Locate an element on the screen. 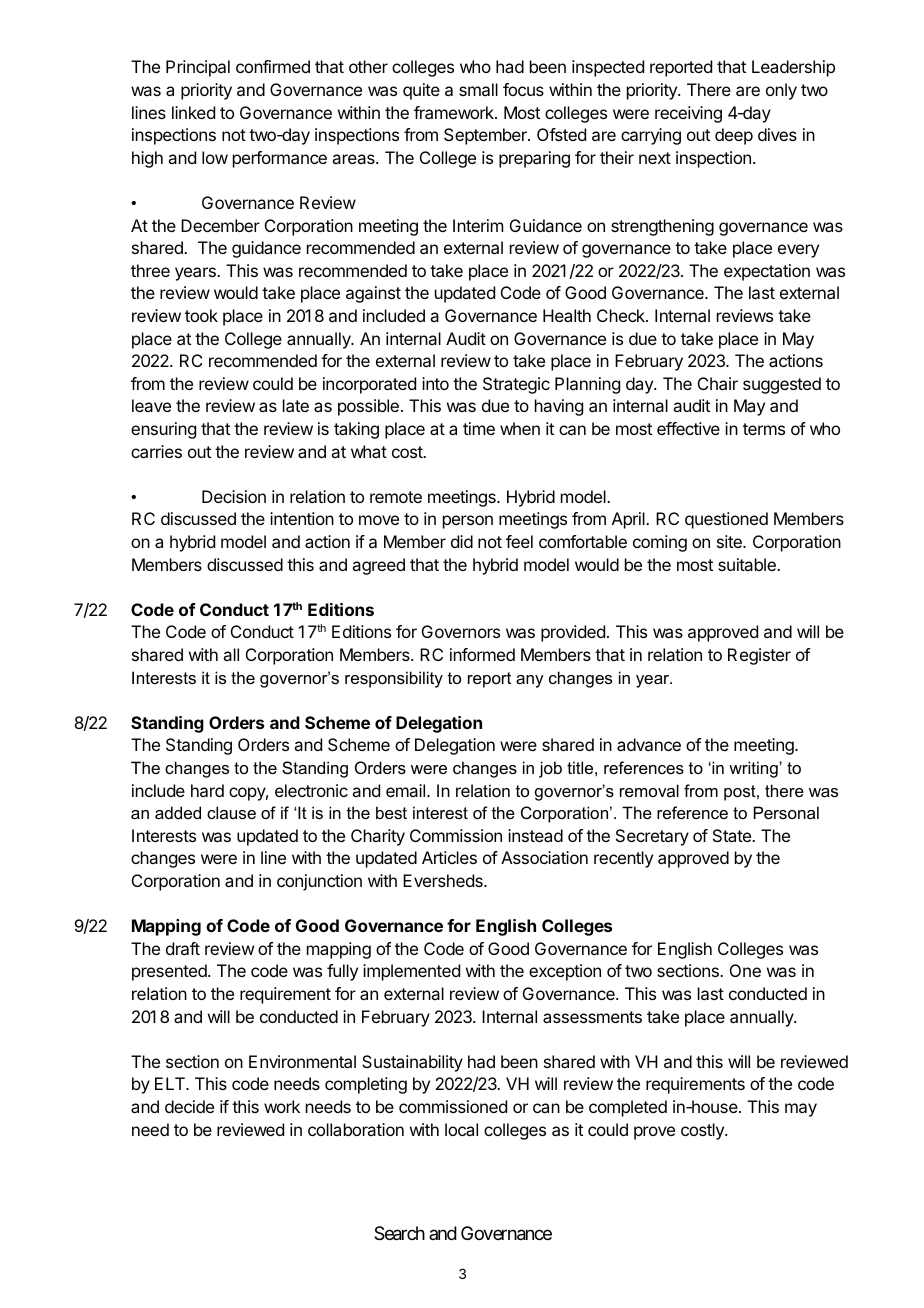 This screenshot has height=1308, width=924. clause is located at coordinates (231, 812).
